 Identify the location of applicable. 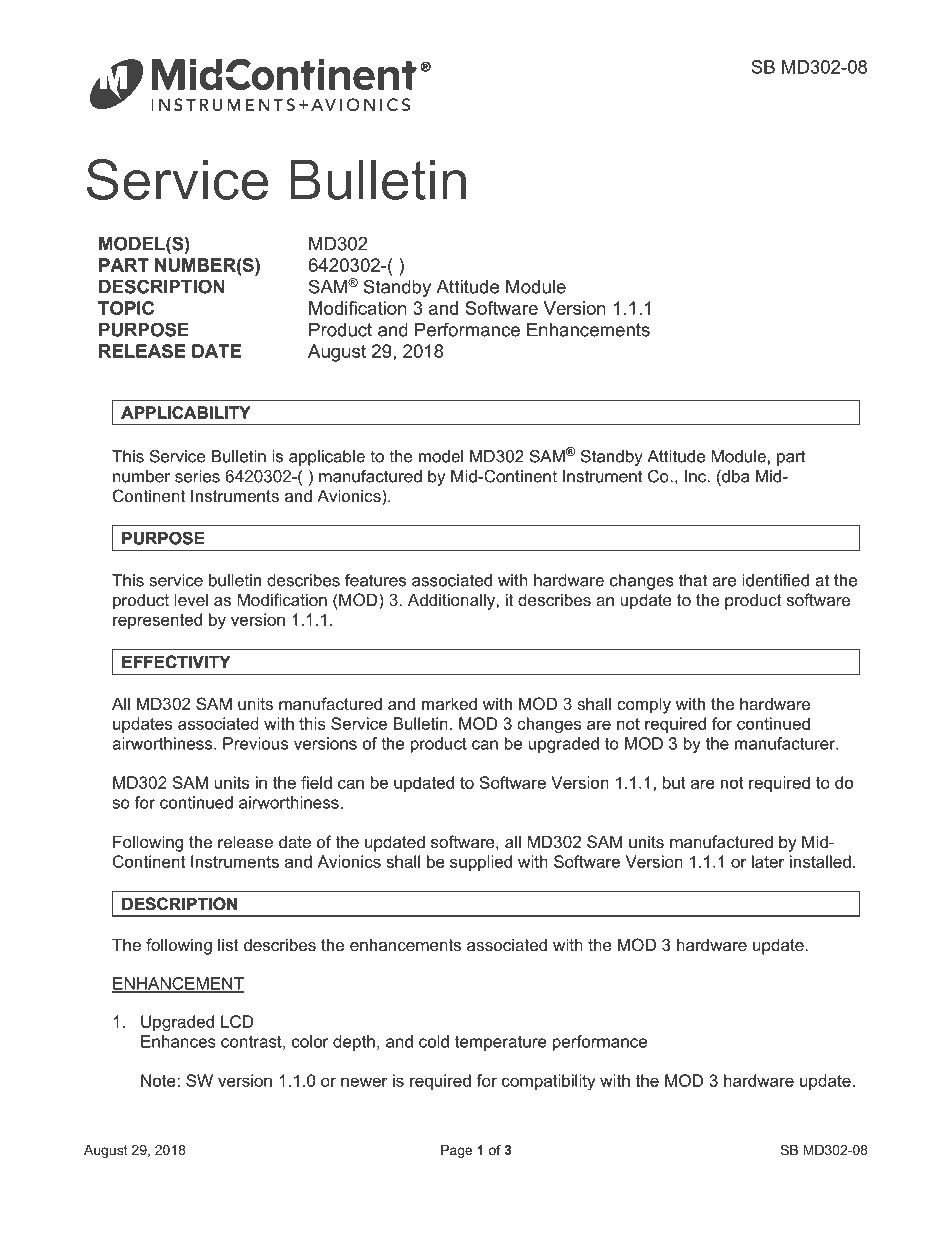
(327, 458).
